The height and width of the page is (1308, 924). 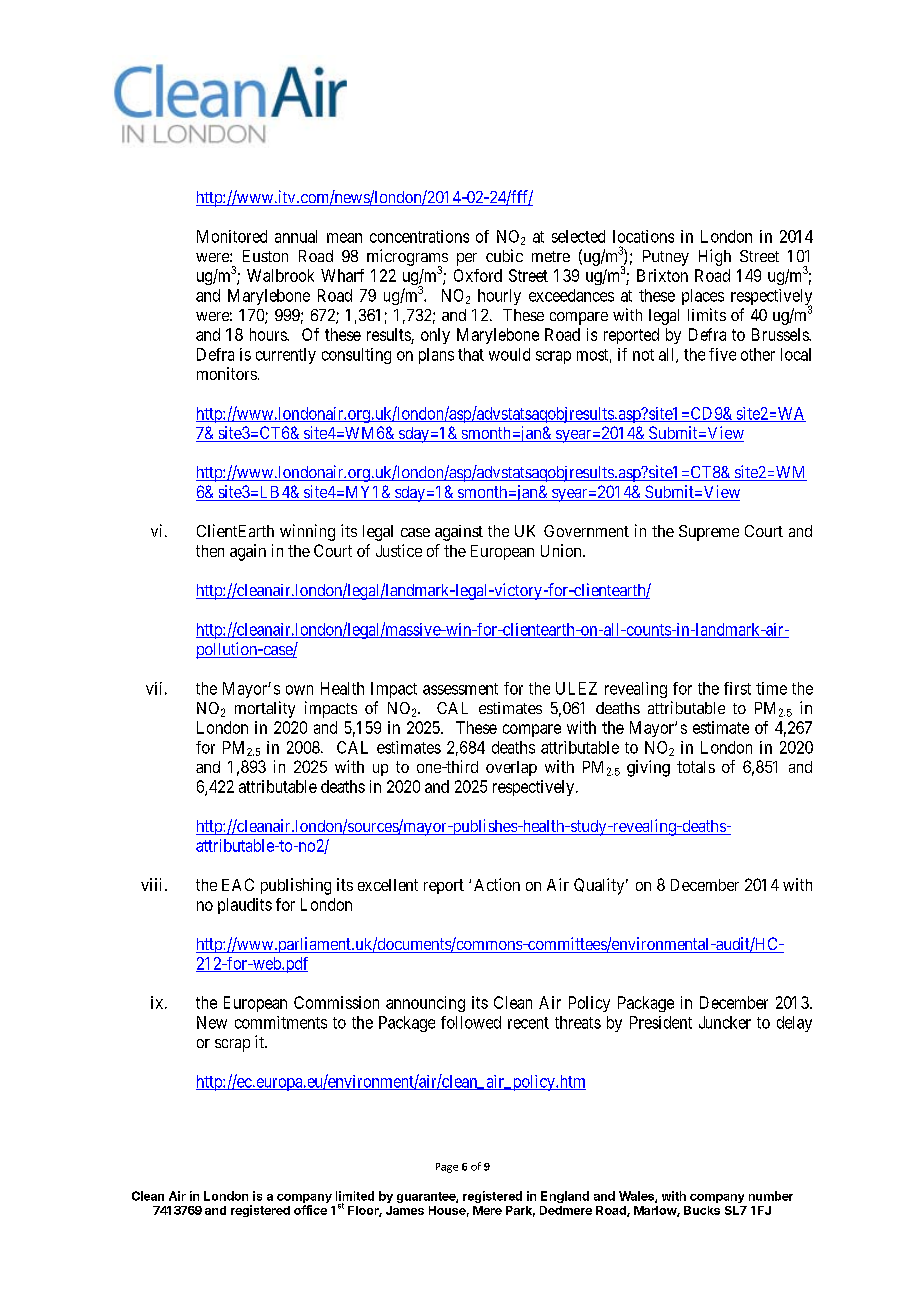 I want to click on would, so click(x=509, y=354).
